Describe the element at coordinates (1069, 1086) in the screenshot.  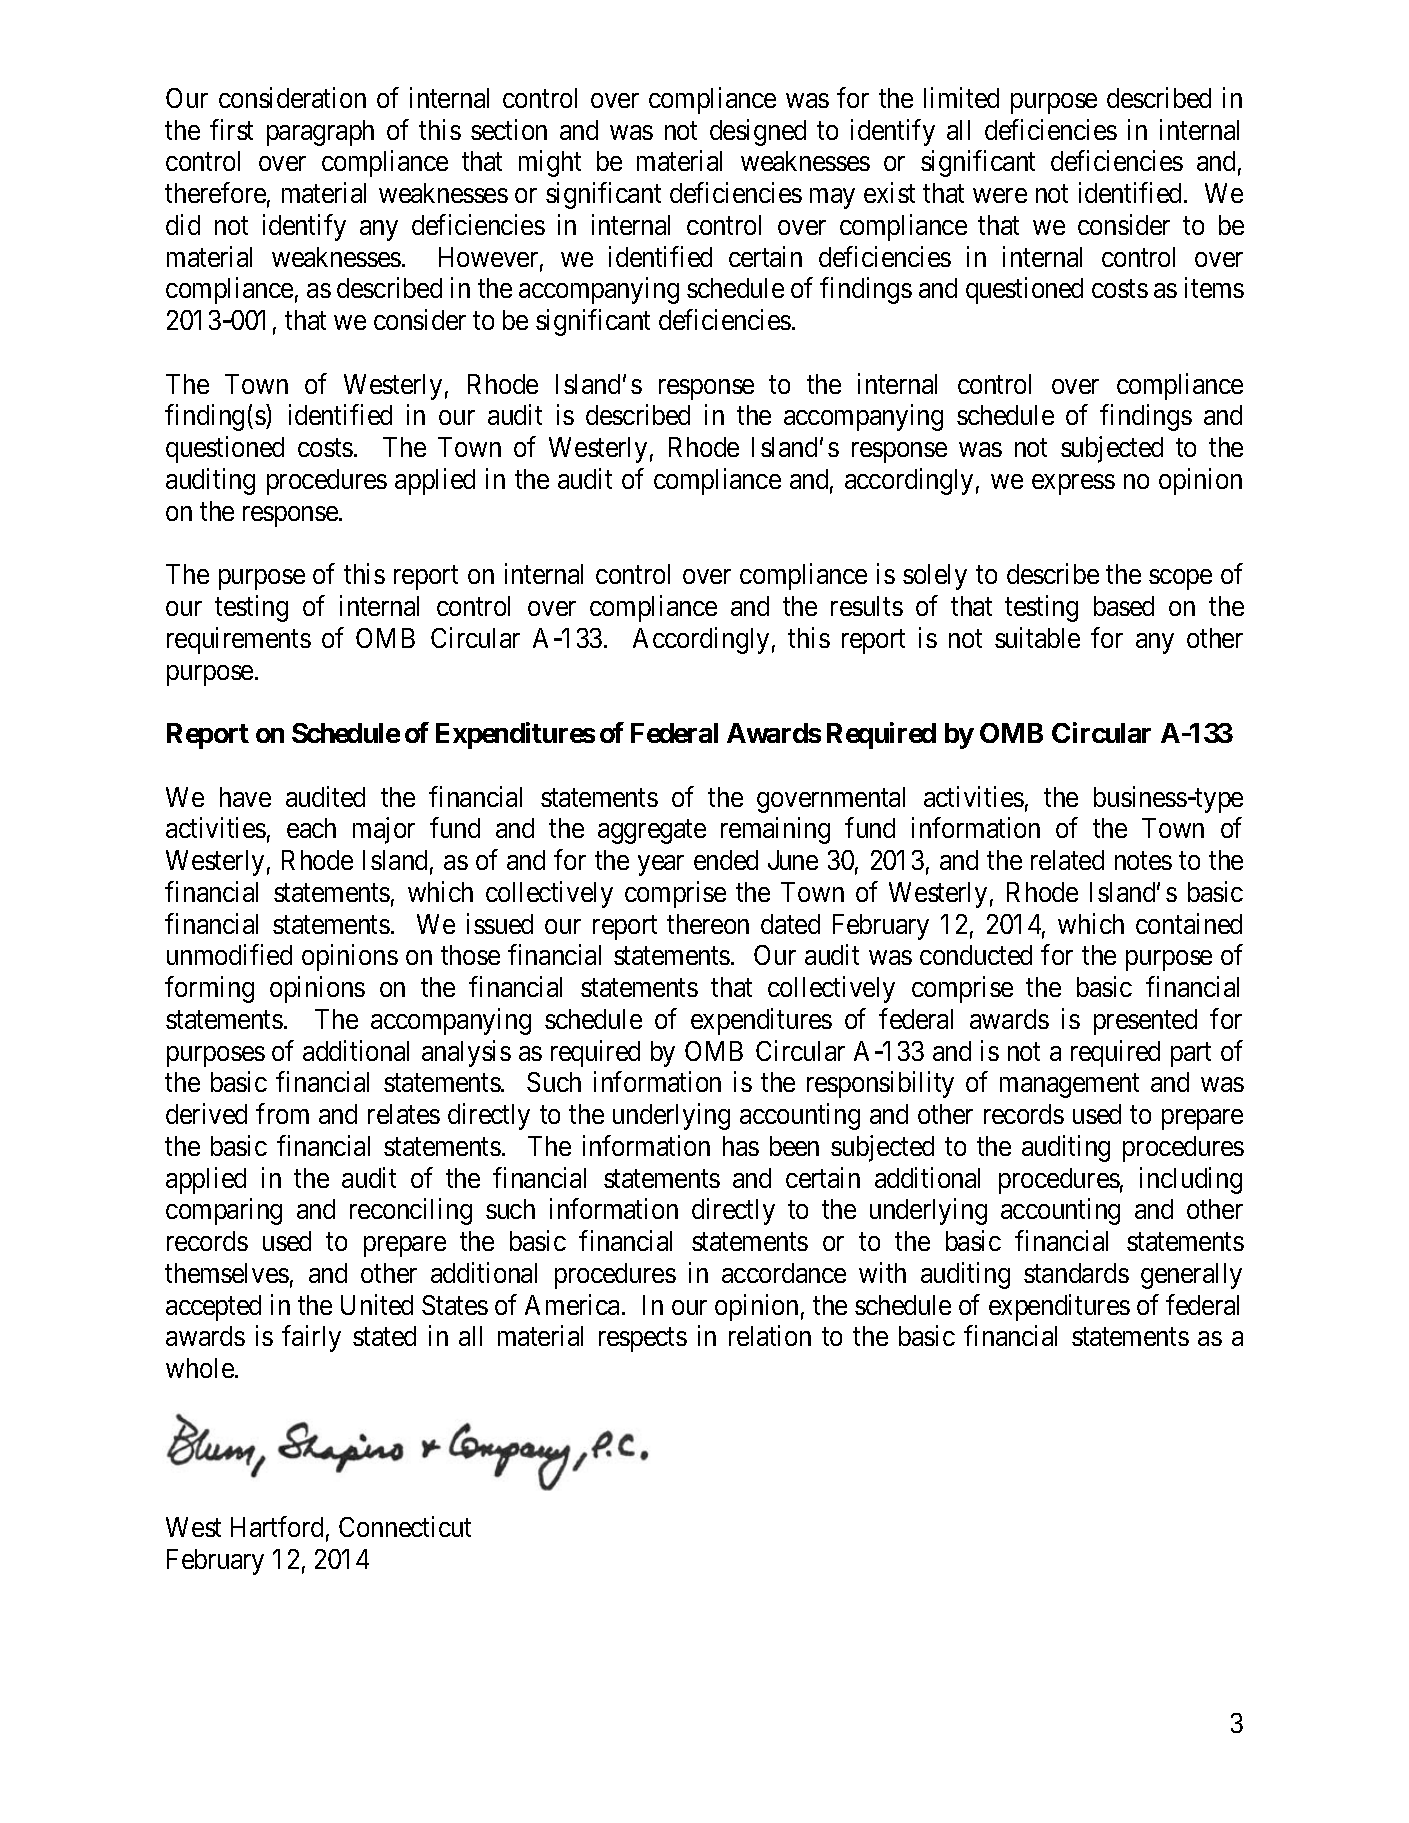
I see `management` at that location.
